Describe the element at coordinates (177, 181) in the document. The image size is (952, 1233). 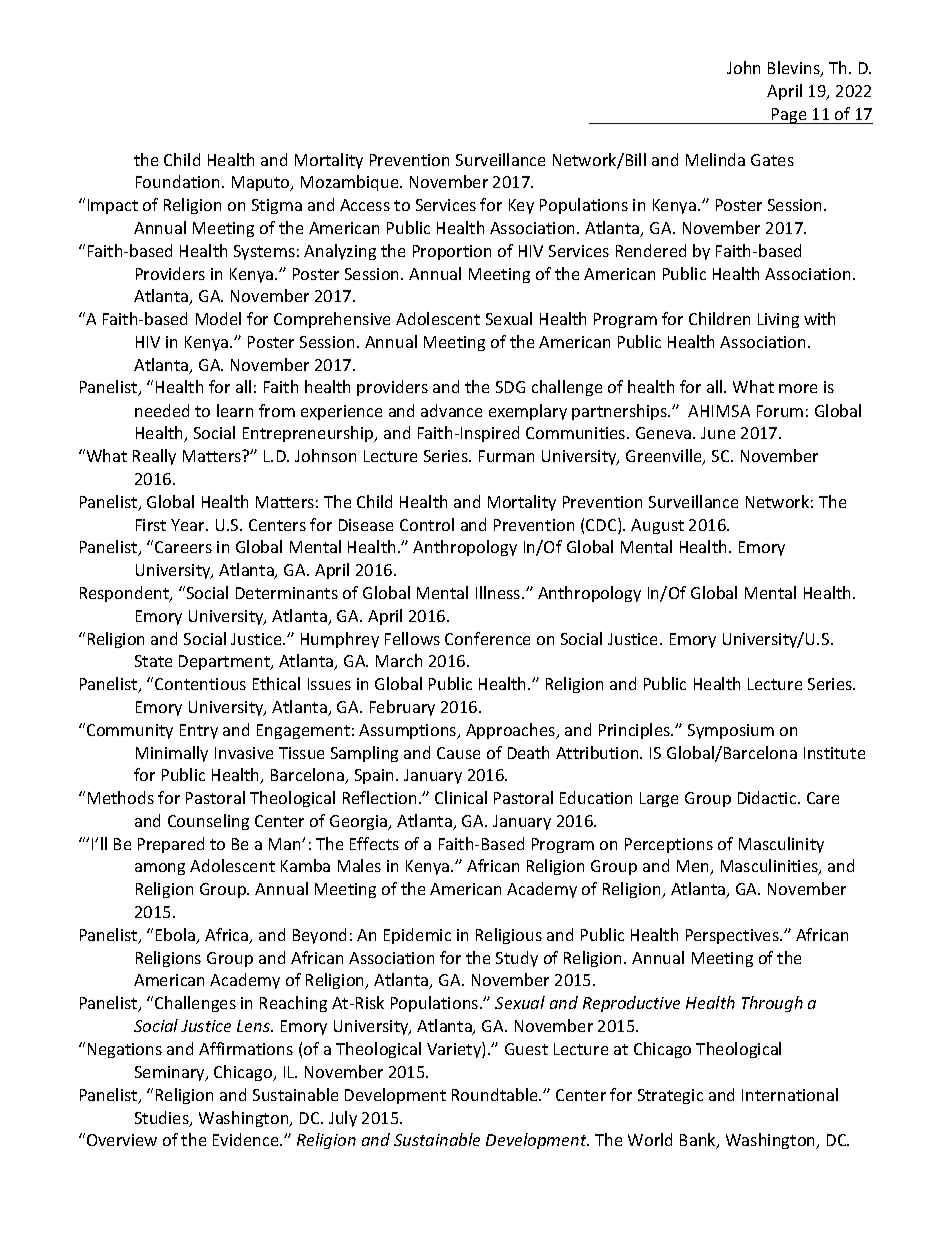
I see `Foundation` at that location.
